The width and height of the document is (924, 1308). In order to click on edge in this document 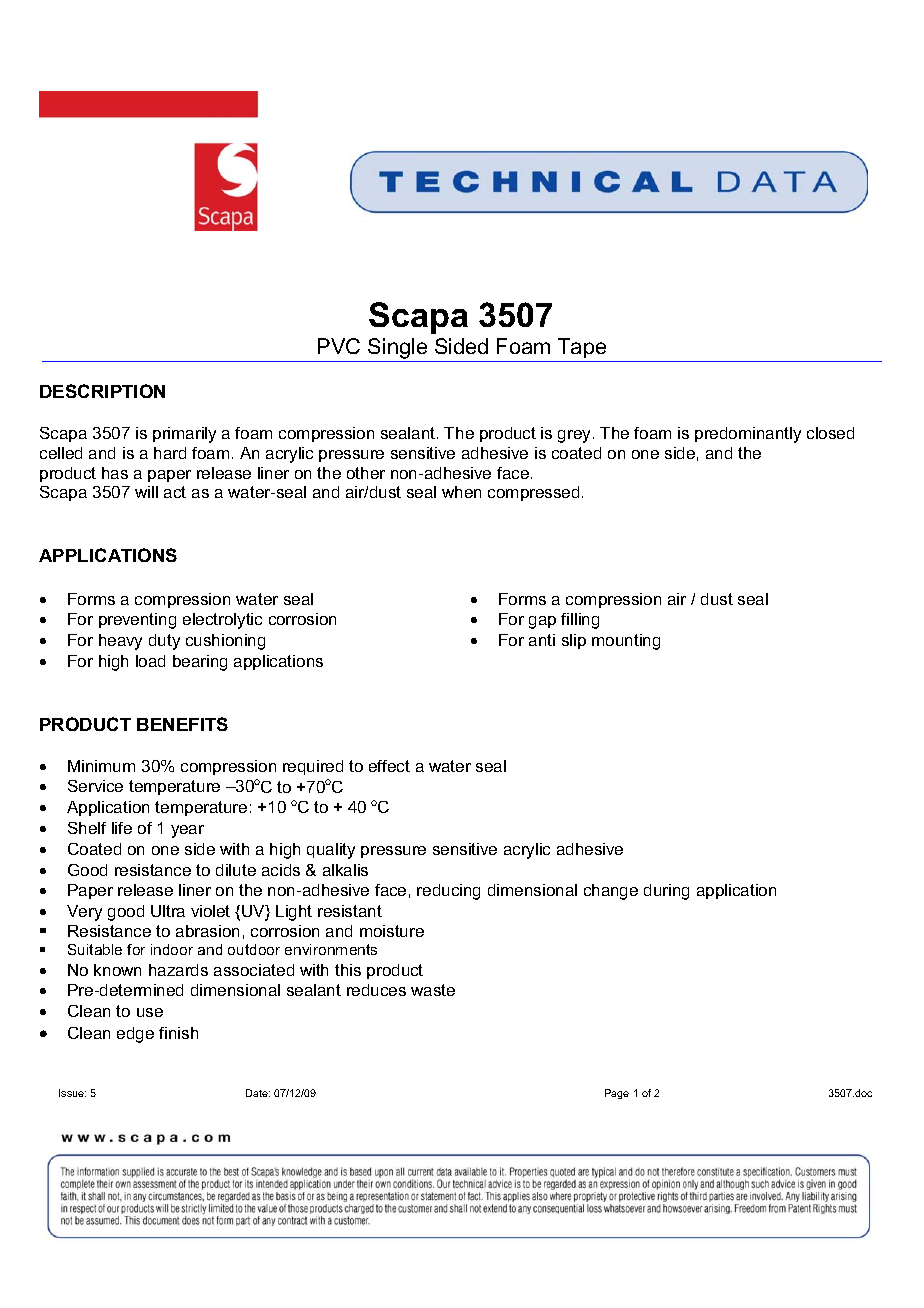, I will do `click(135, 1035)`.
